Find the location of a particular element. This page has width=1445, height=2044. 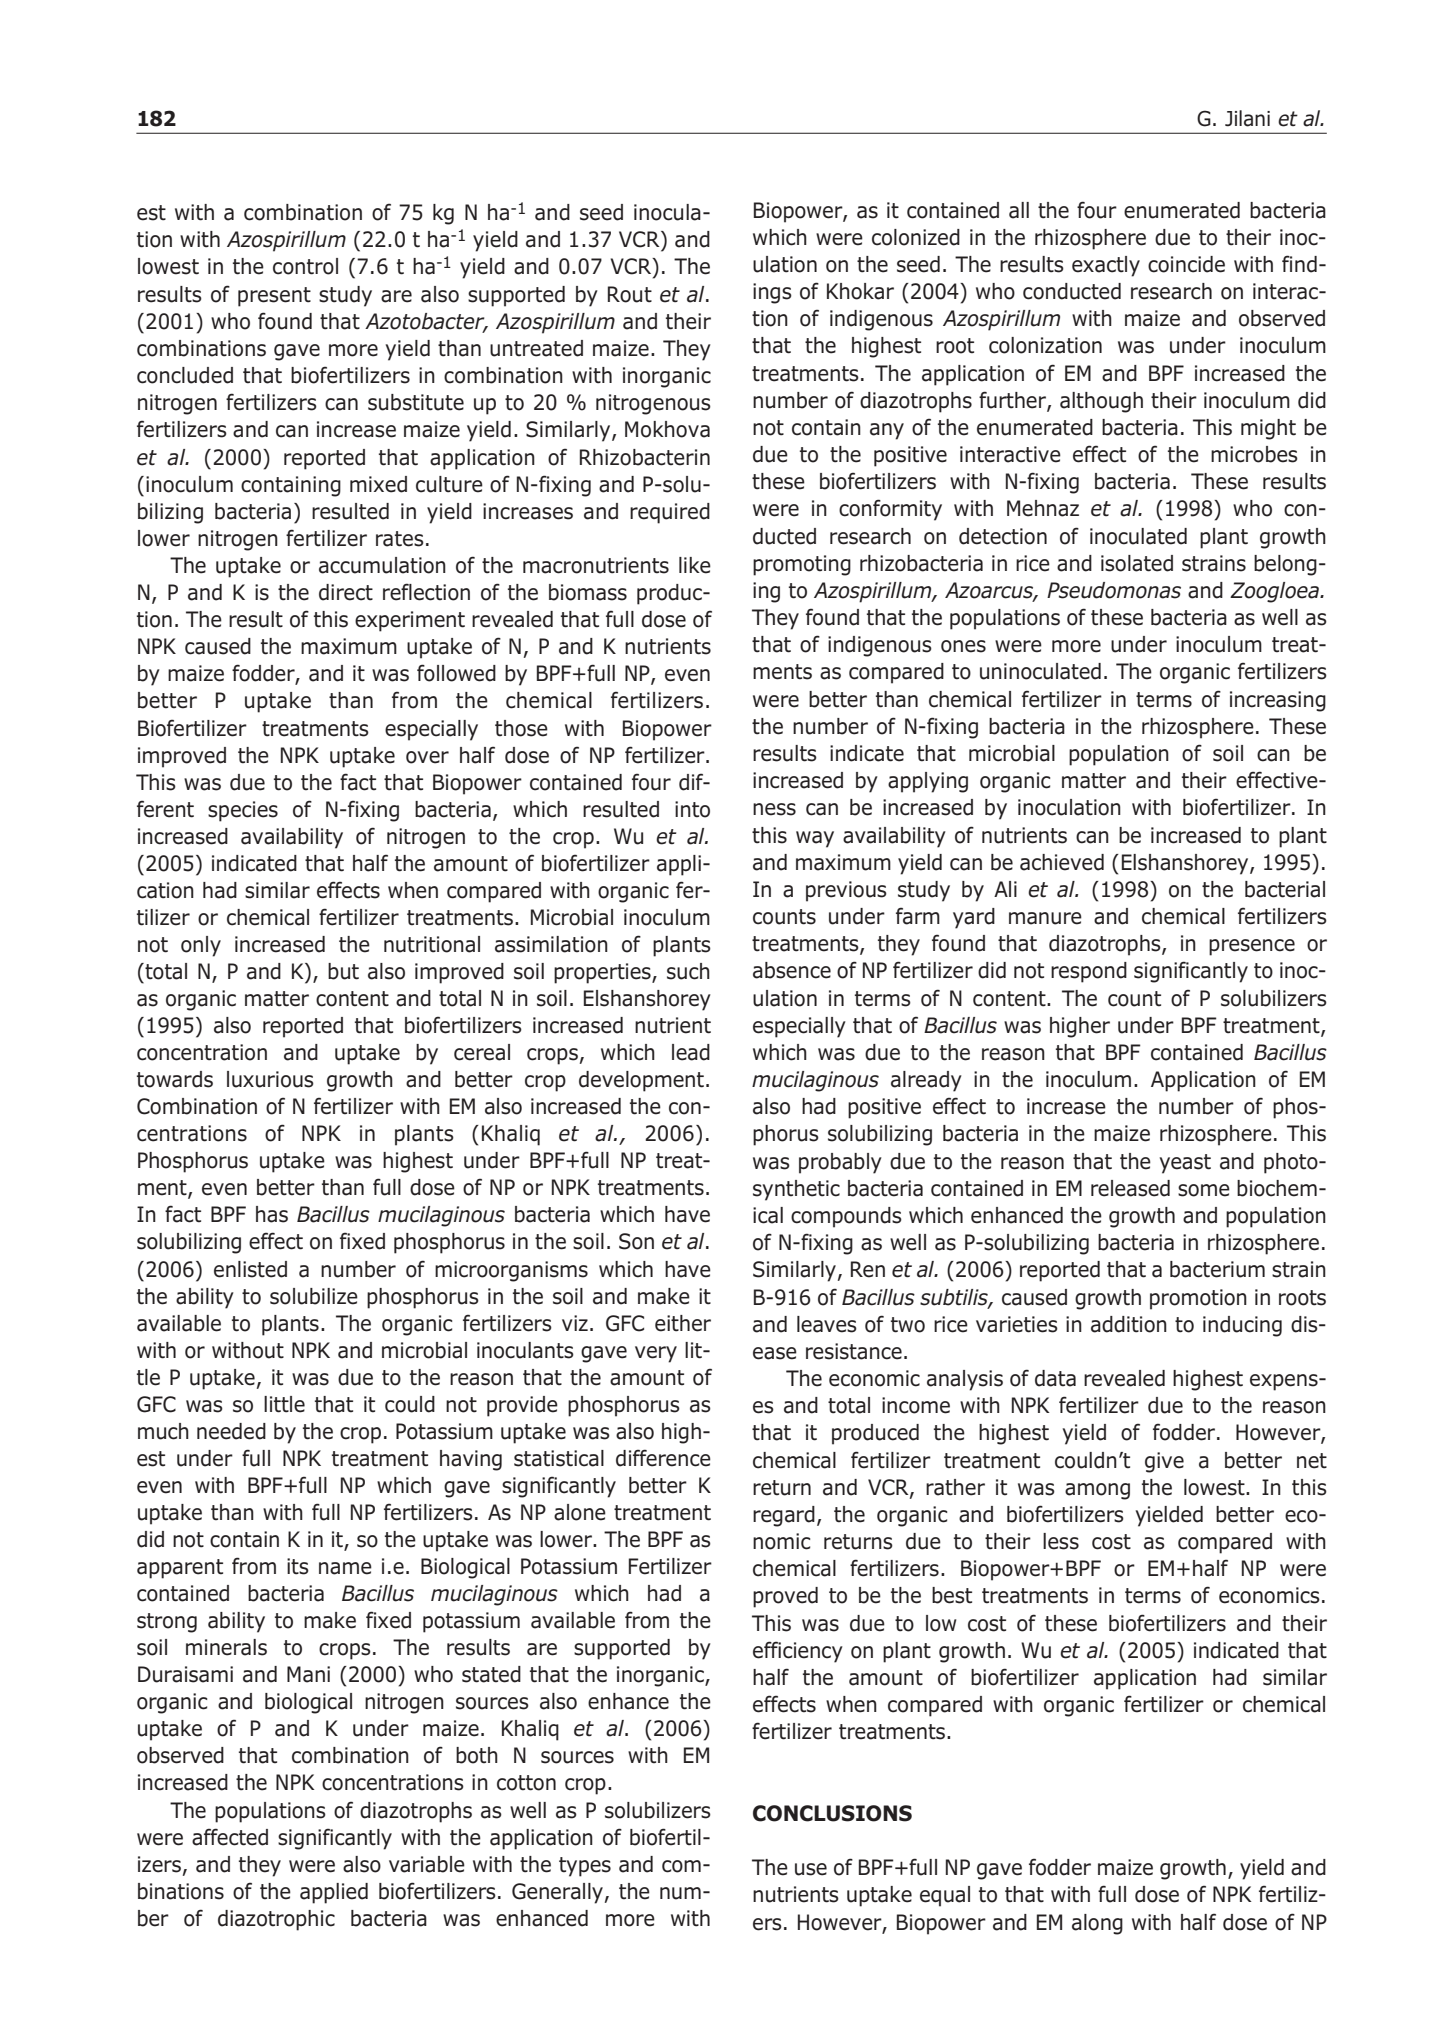

either is located at coordinates (683, 1323).
